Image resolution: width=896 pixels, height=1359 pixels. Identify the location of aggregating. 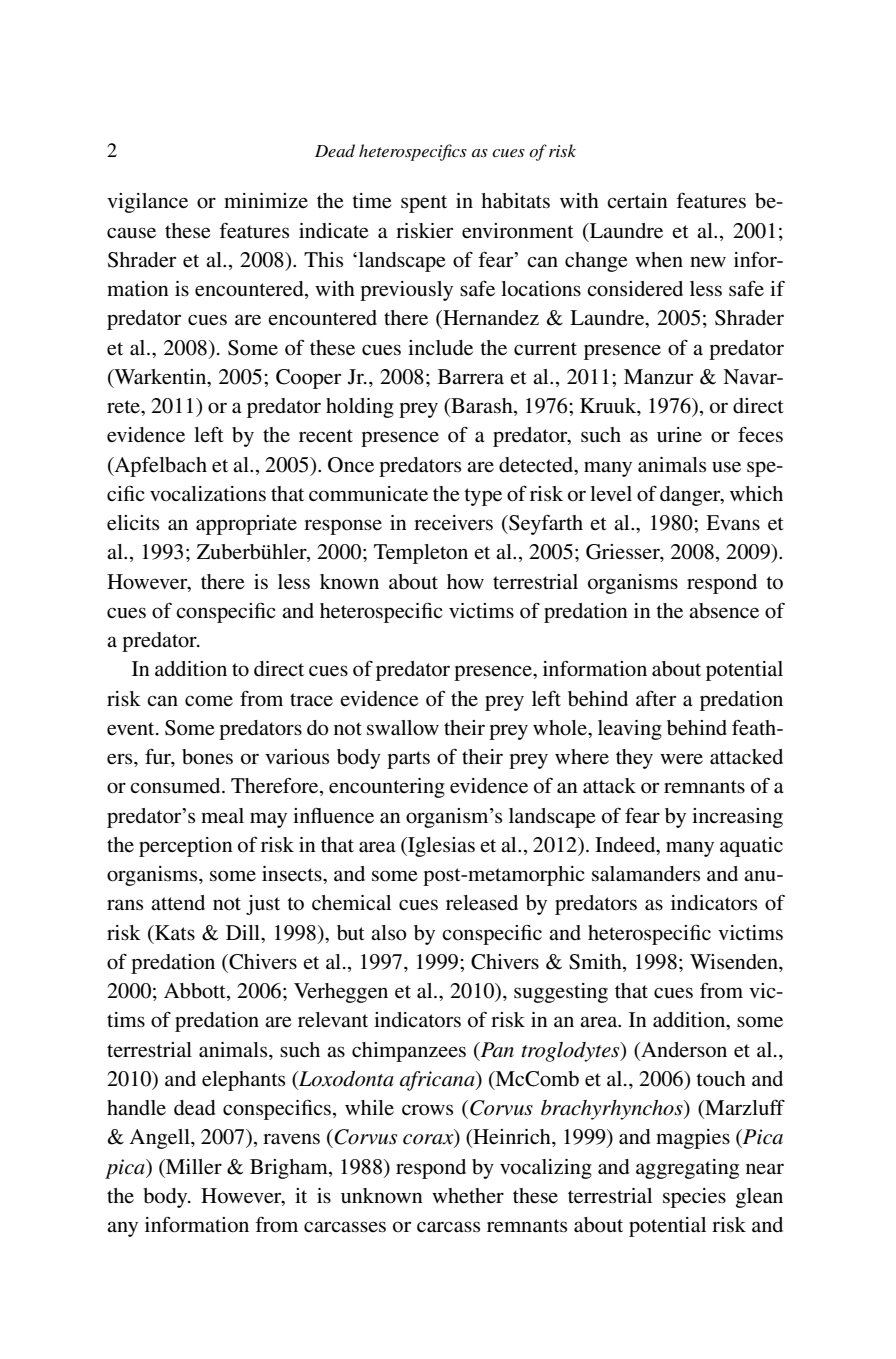
(687, 1169).
